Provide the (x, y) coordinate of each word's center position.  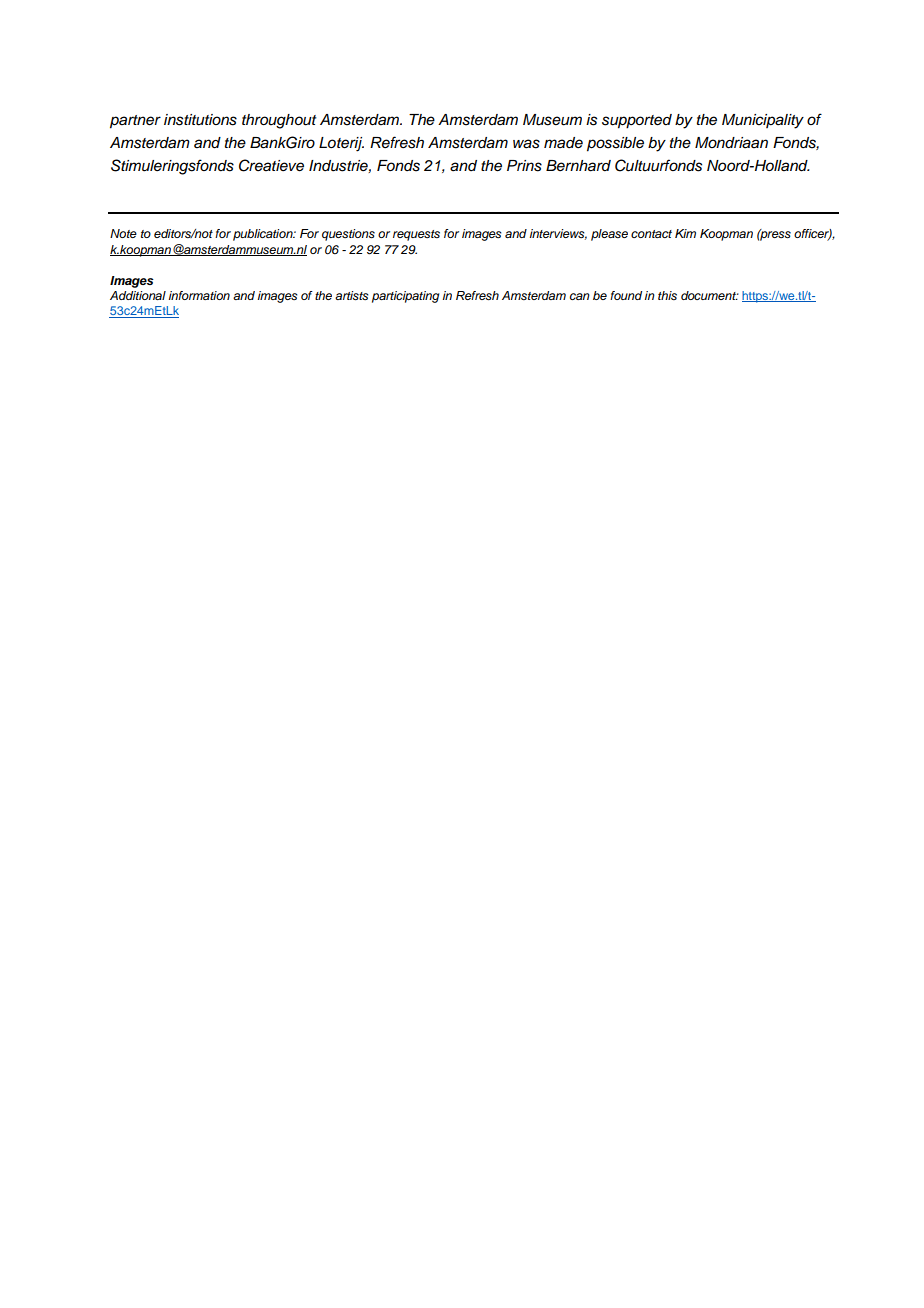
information (199, 295)
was (526, 144)
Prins (524, 166)
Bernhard (578, 166)
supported (637, 121)
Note (123, 233)
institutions (200, 120)
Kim (685, 233)
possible (615, 144)
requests (416, 235)
